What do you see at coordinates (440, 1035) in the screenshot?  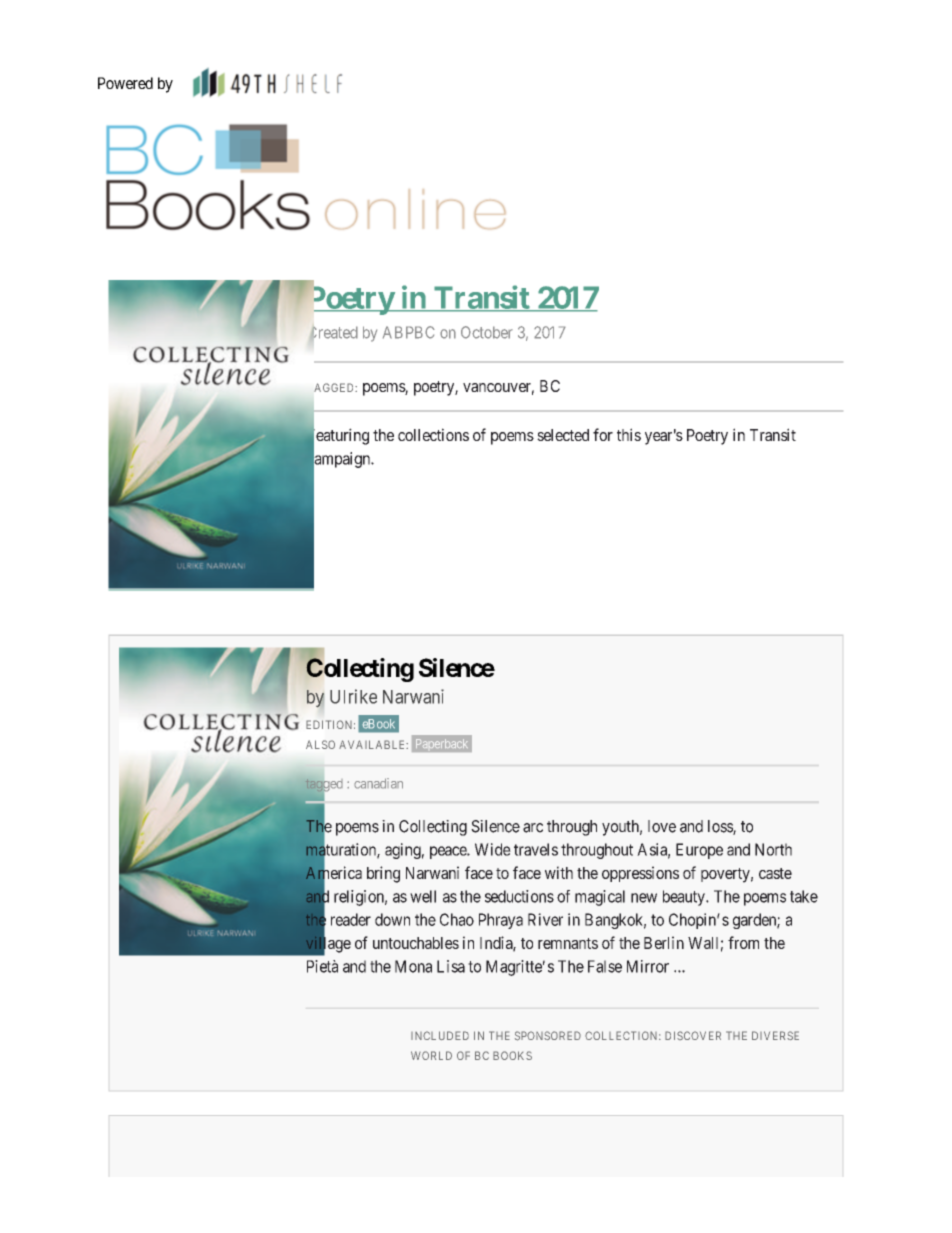 I see `INCLUDED` at bounding box center [440, 1035].
